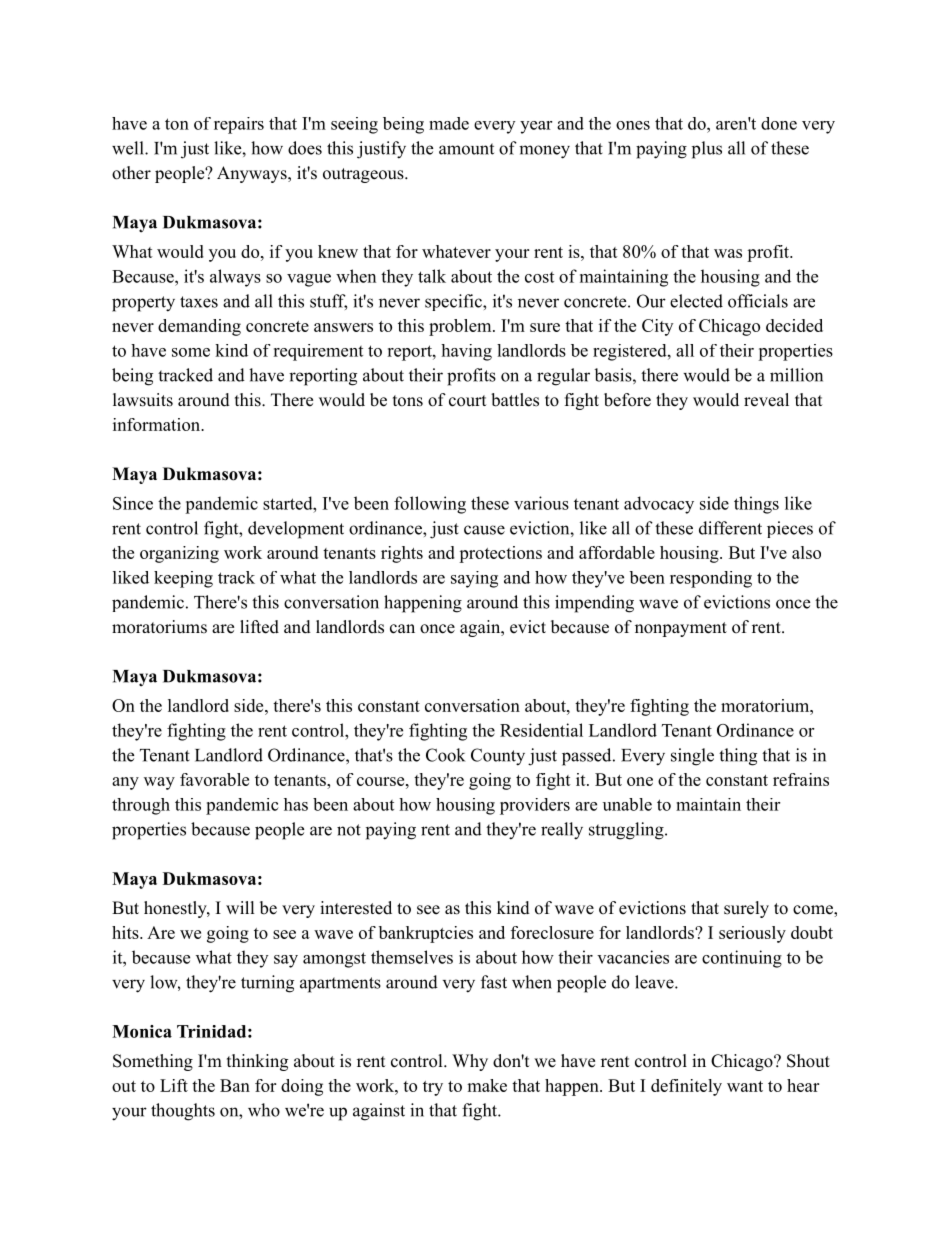  Describe the element at coordinates (183, 1112) in the screenshot. I see `thoughts` at that location.
